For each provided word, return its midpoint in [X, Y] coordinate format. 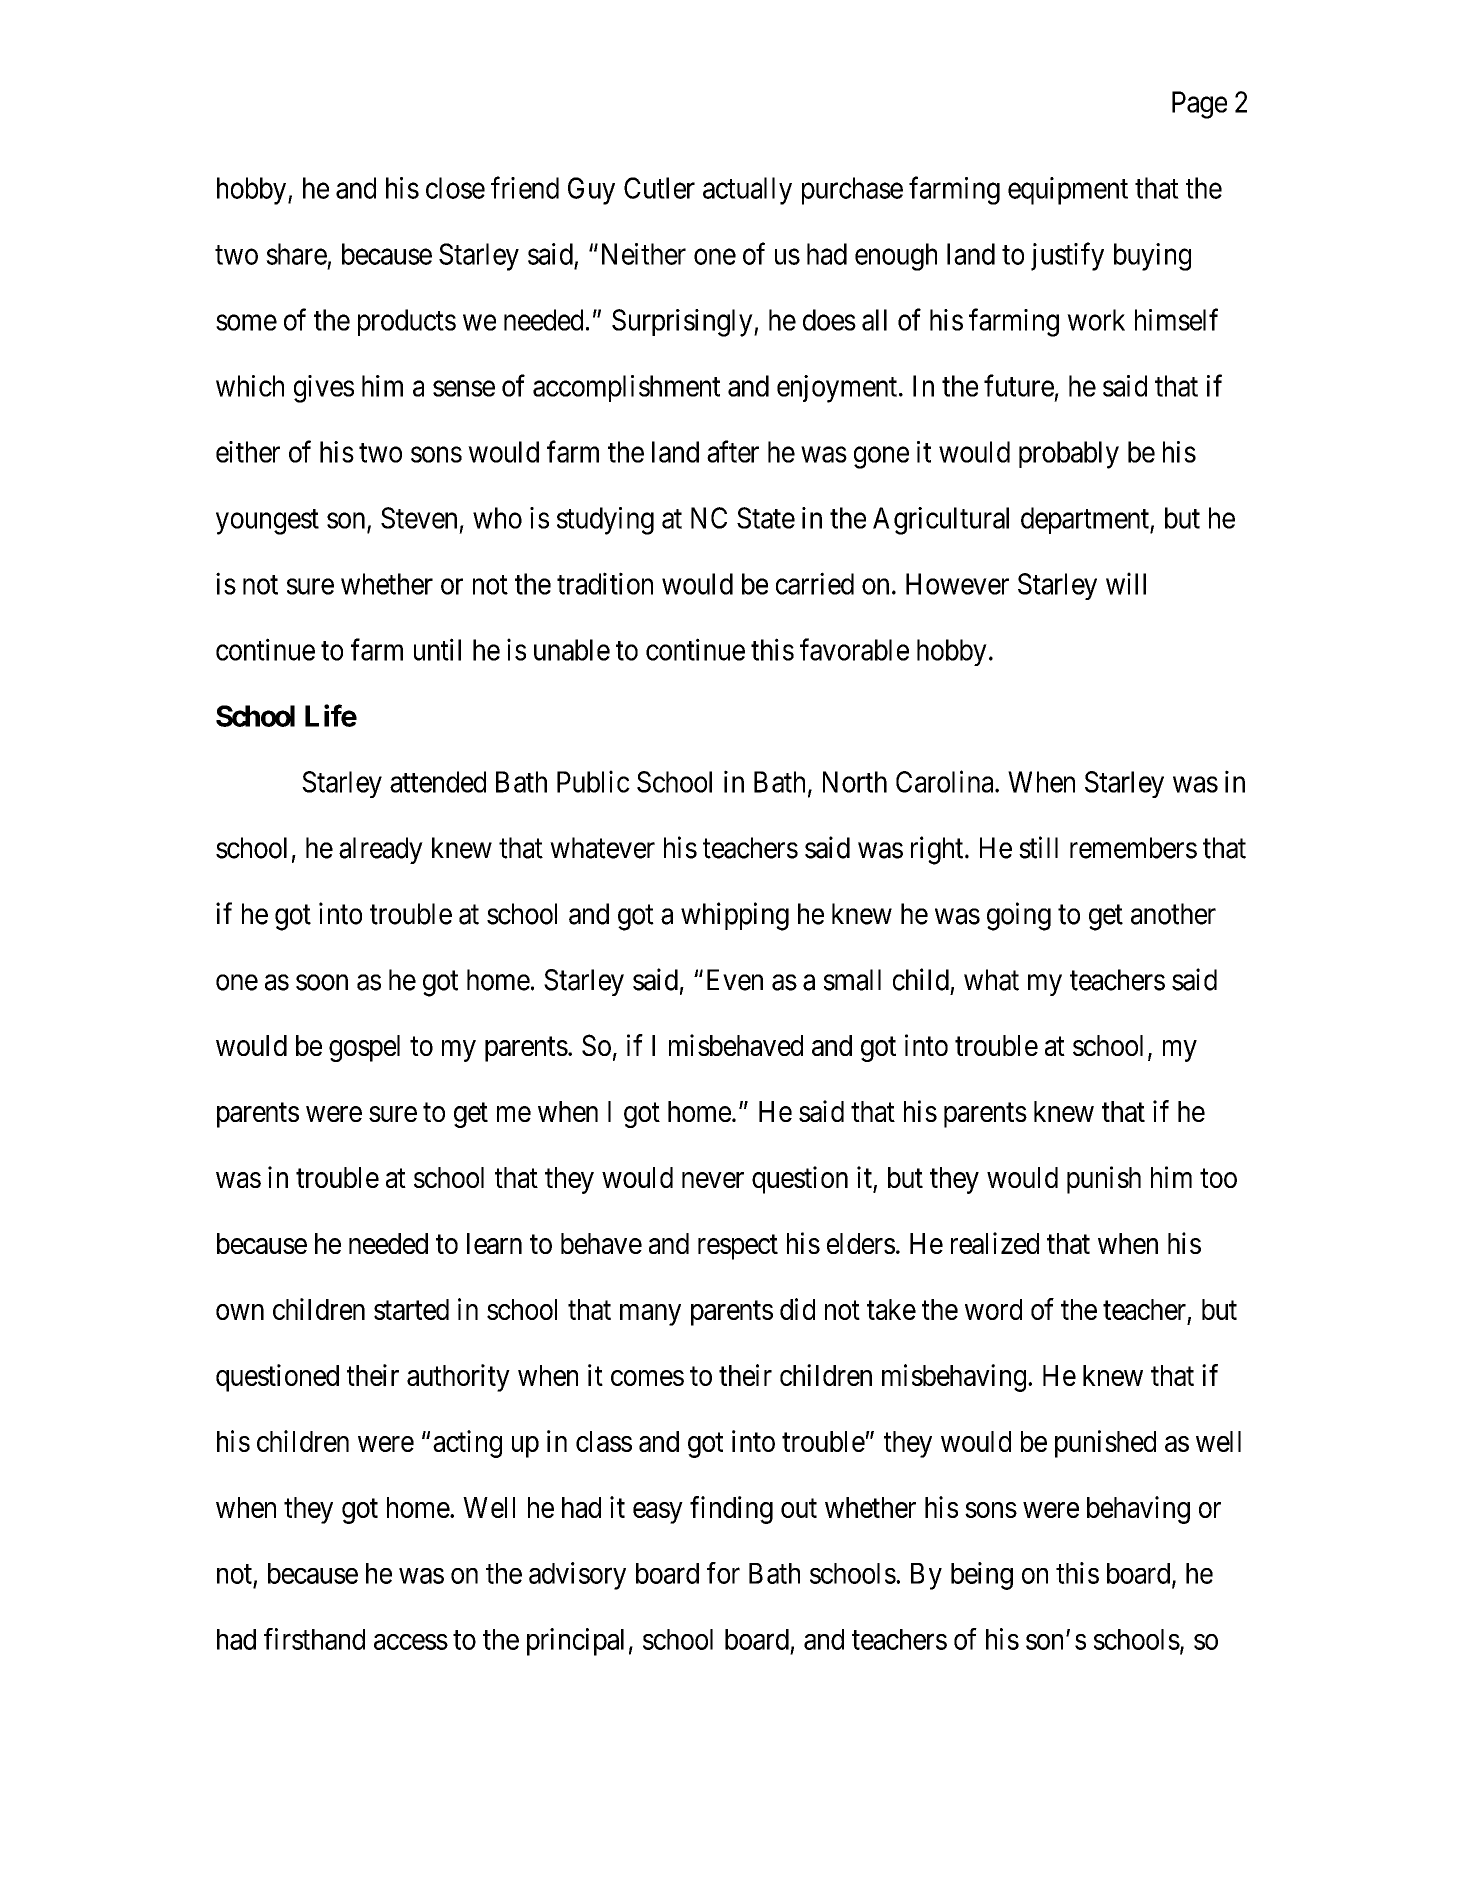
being [982, 1576]
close [455, 188]
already [381, 850]
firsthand [314, 1639]
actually [747, 191]
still [1038, 847]
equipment [1068, 191]
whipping [735, 916]
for [723, 1573]
